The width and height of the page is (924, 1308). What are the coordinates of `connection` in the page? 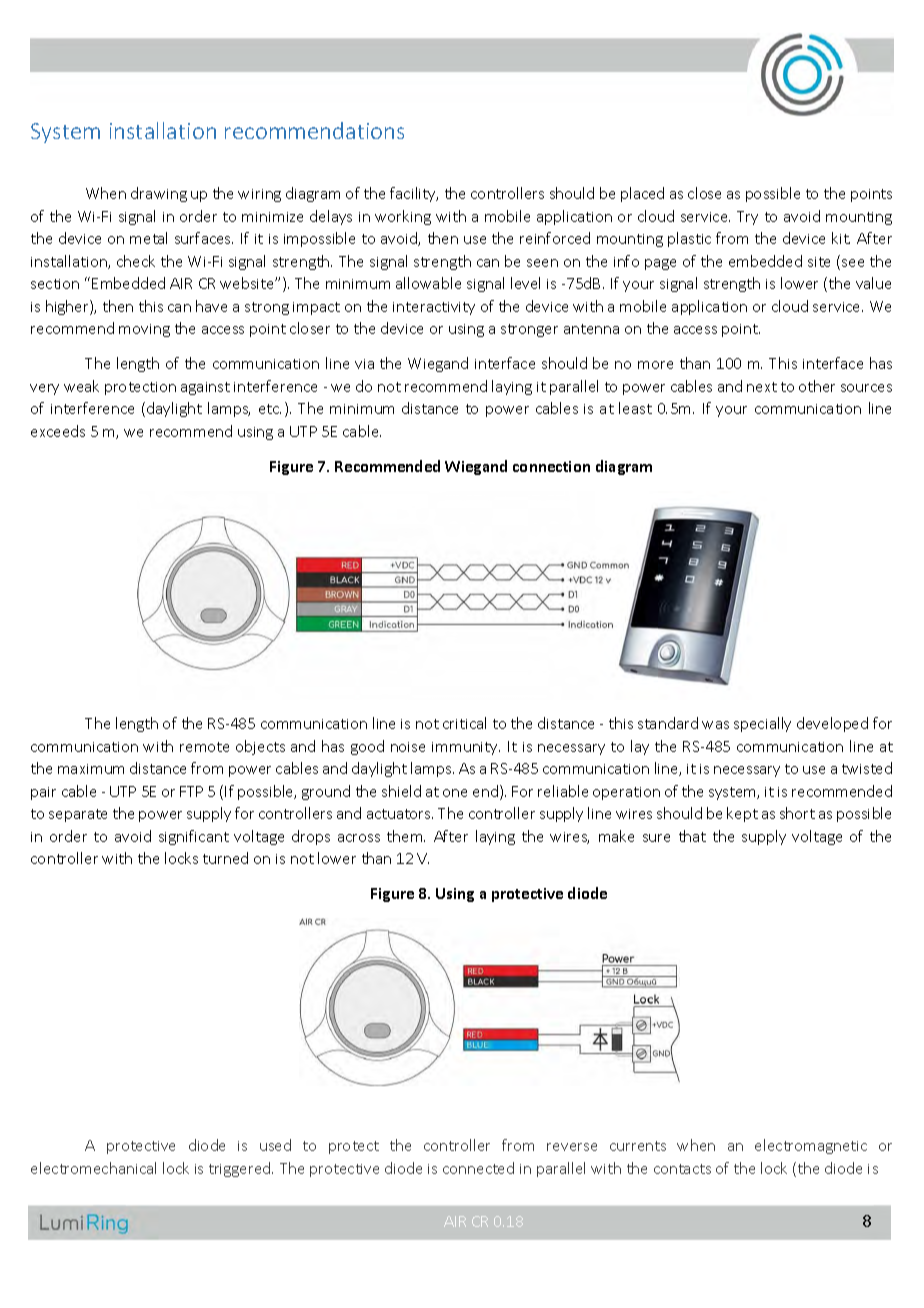 It's located at (551, 466).
